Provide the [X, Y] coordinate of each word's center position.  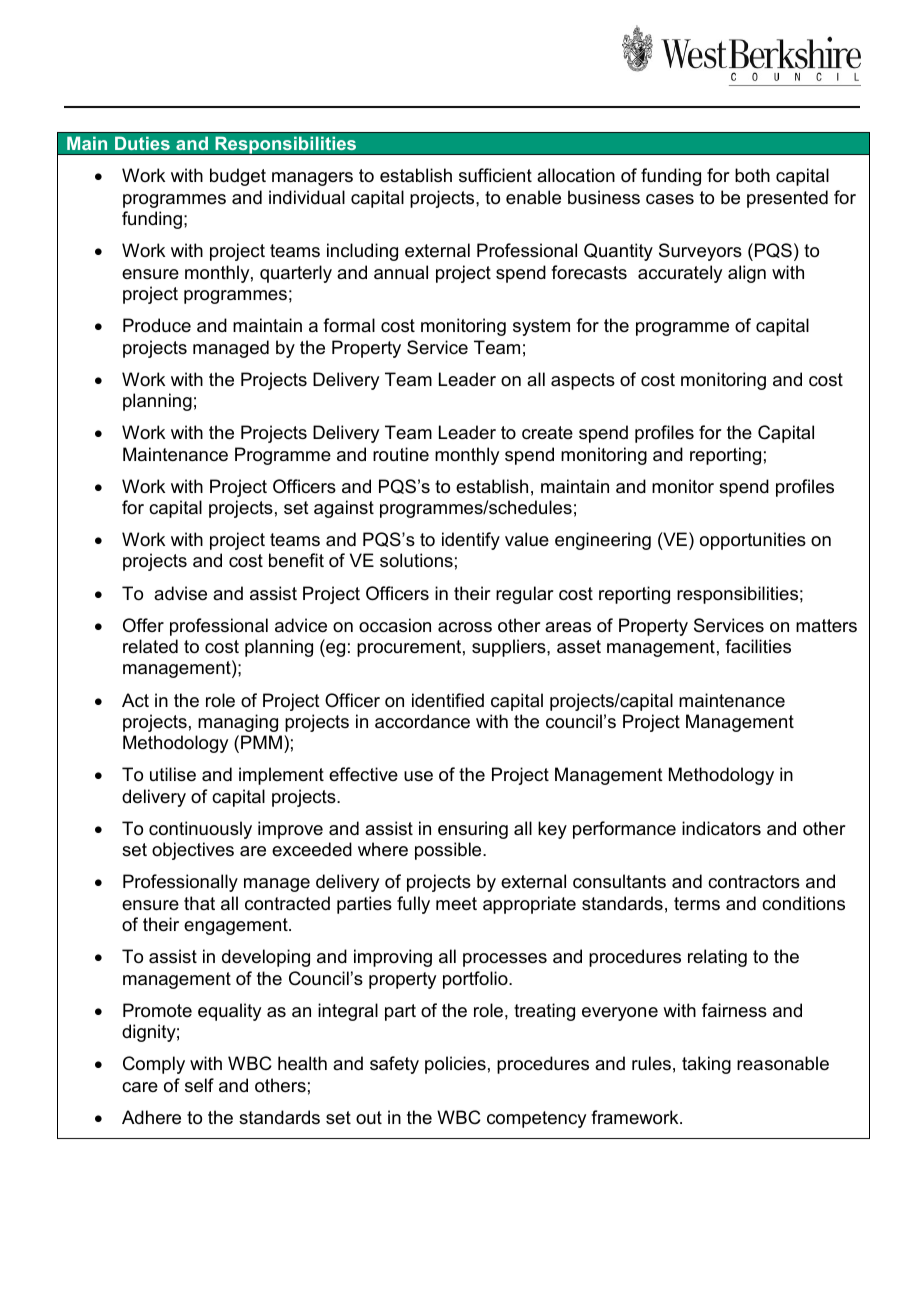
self [199, 1085]
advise [180, 593]
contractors [754, 882]
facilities [758, 646]
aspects [583, 381]
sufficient [495, 175]
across [465, 627]
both [752, 175]
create [547, 433]
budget [238, 177]
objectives [193, 851]
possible [449, 851]
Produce [157, 325]
